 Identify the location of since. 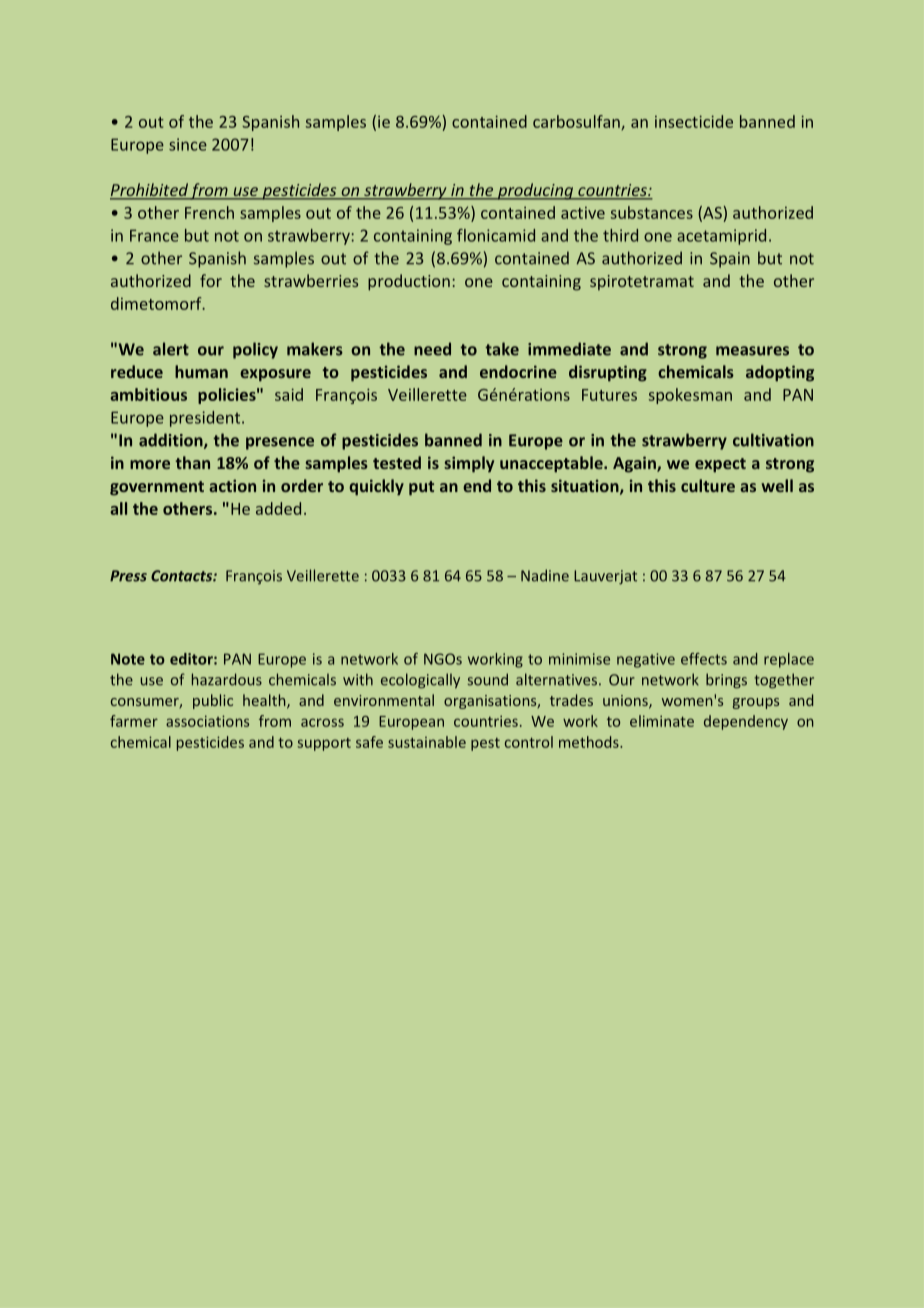
(188, 144).
